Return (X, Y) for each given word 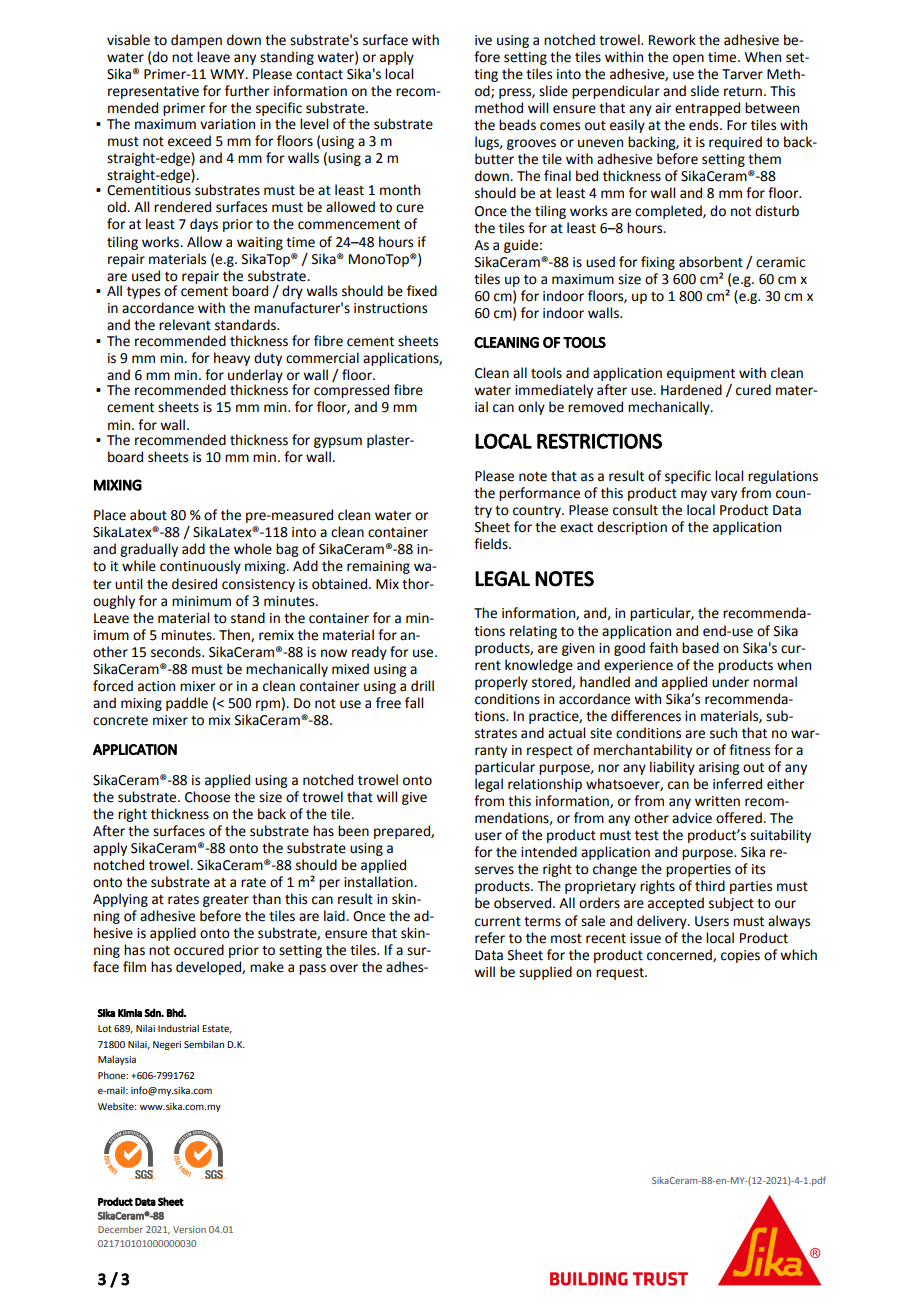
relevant (185, 325)
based (700, 648)
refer (490, 938)
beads (517, 125)
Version (189, 1229)
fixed (422, 291)
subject (731, 904)
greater (226, 901)
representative (153, 92)
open (688, 59)
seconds (177, 652)
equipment (701, 374)
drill (422, 686)
